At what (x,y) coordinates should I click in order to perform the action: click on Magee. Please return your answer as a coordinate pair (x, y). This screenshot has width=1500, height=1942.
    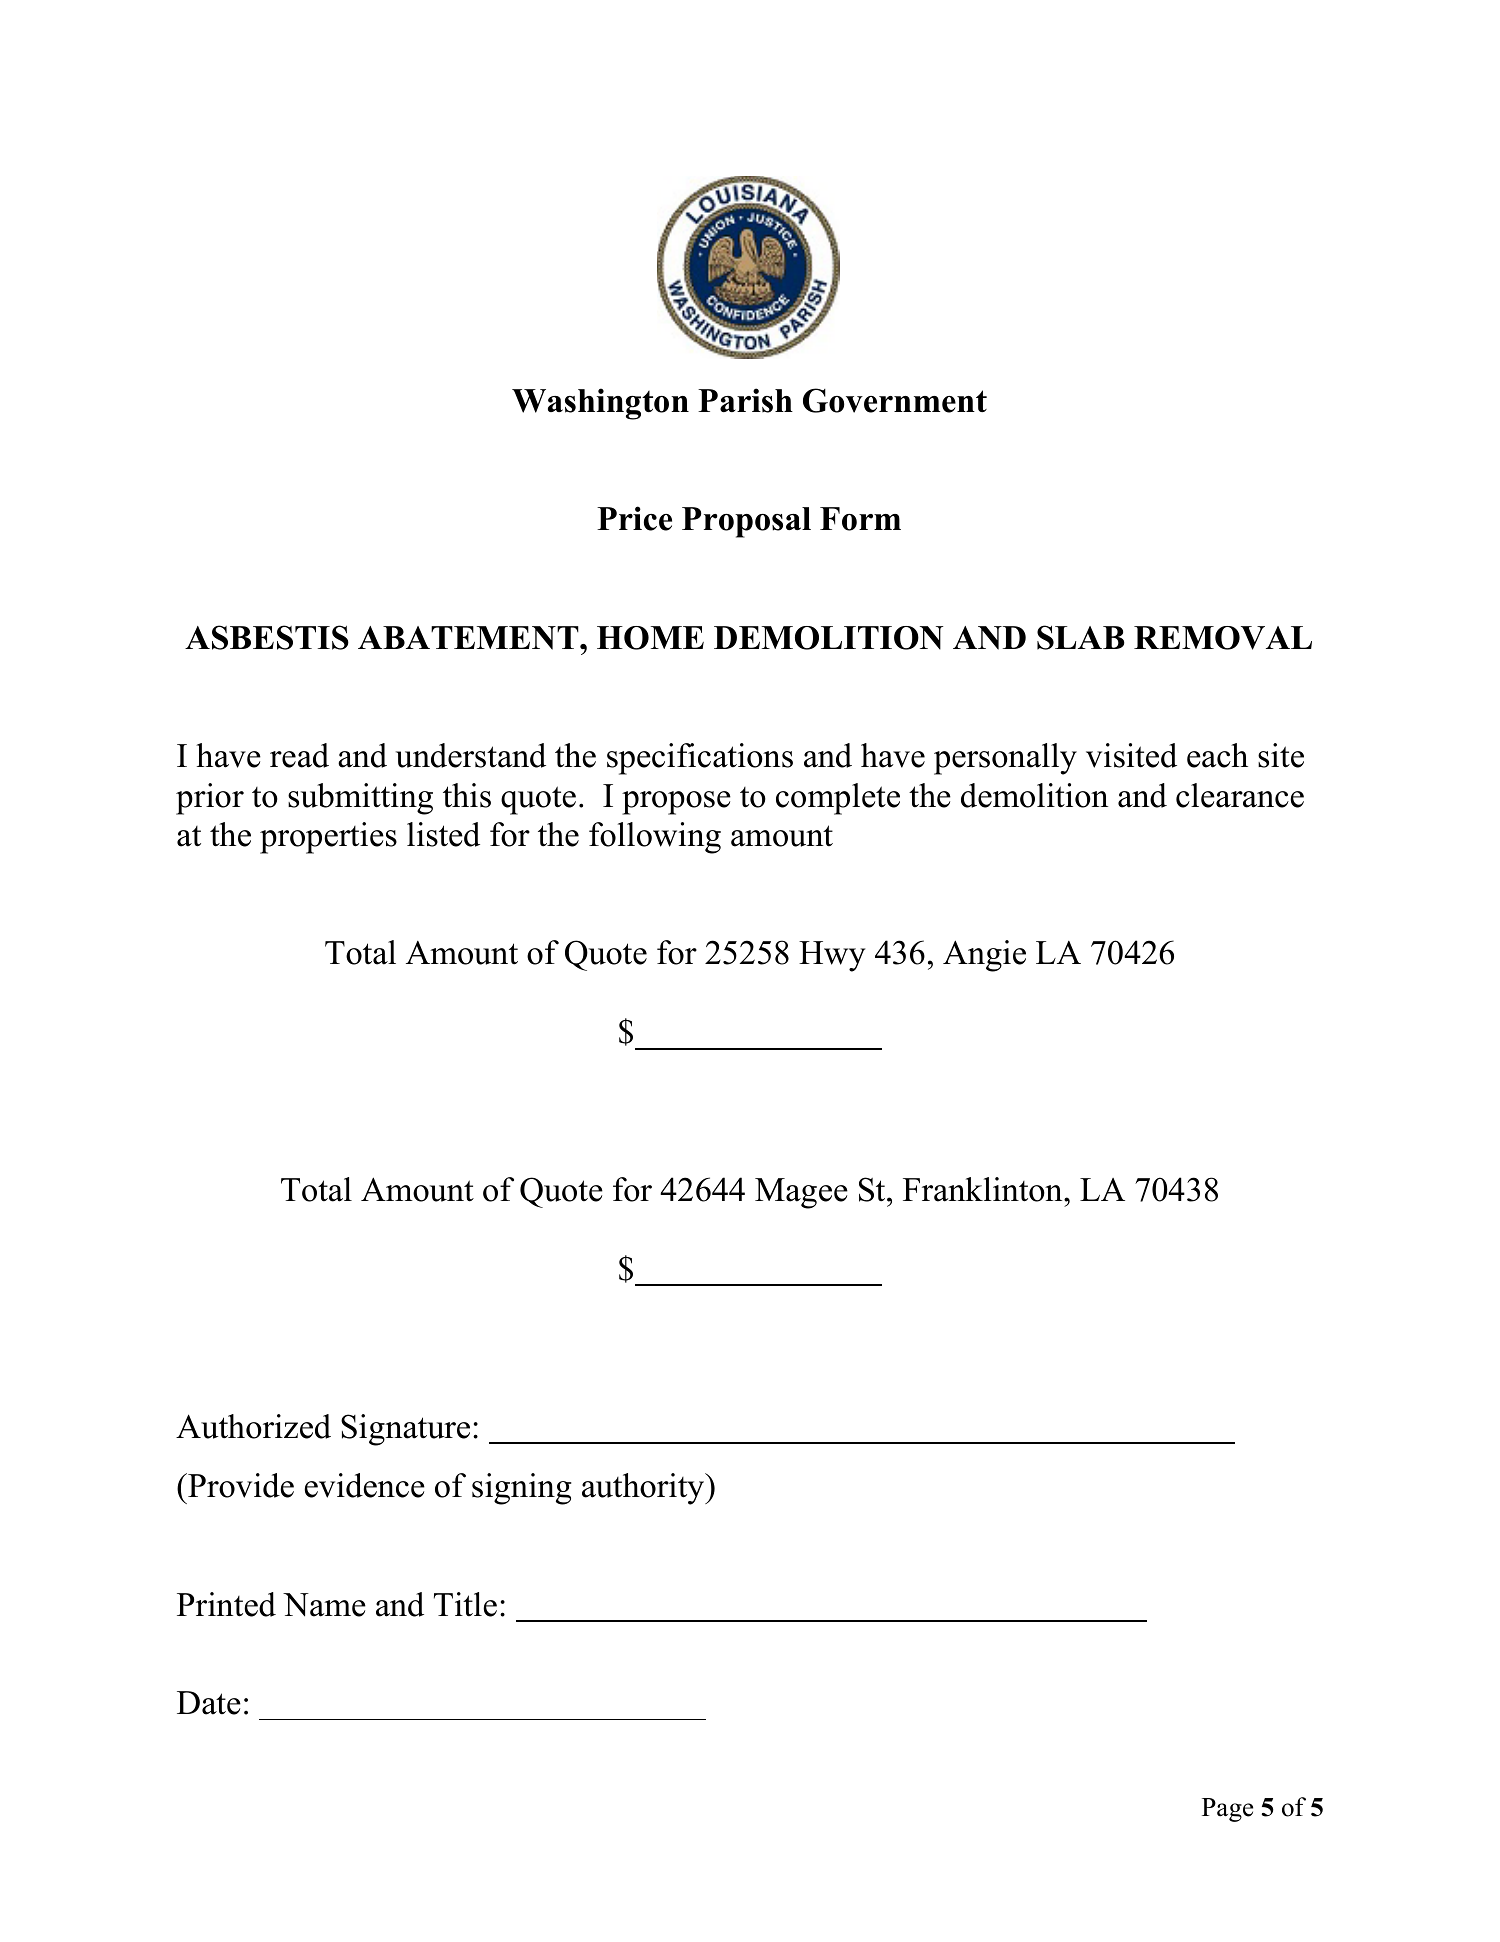
    Looking at the image, I should click on (801, 1193).
